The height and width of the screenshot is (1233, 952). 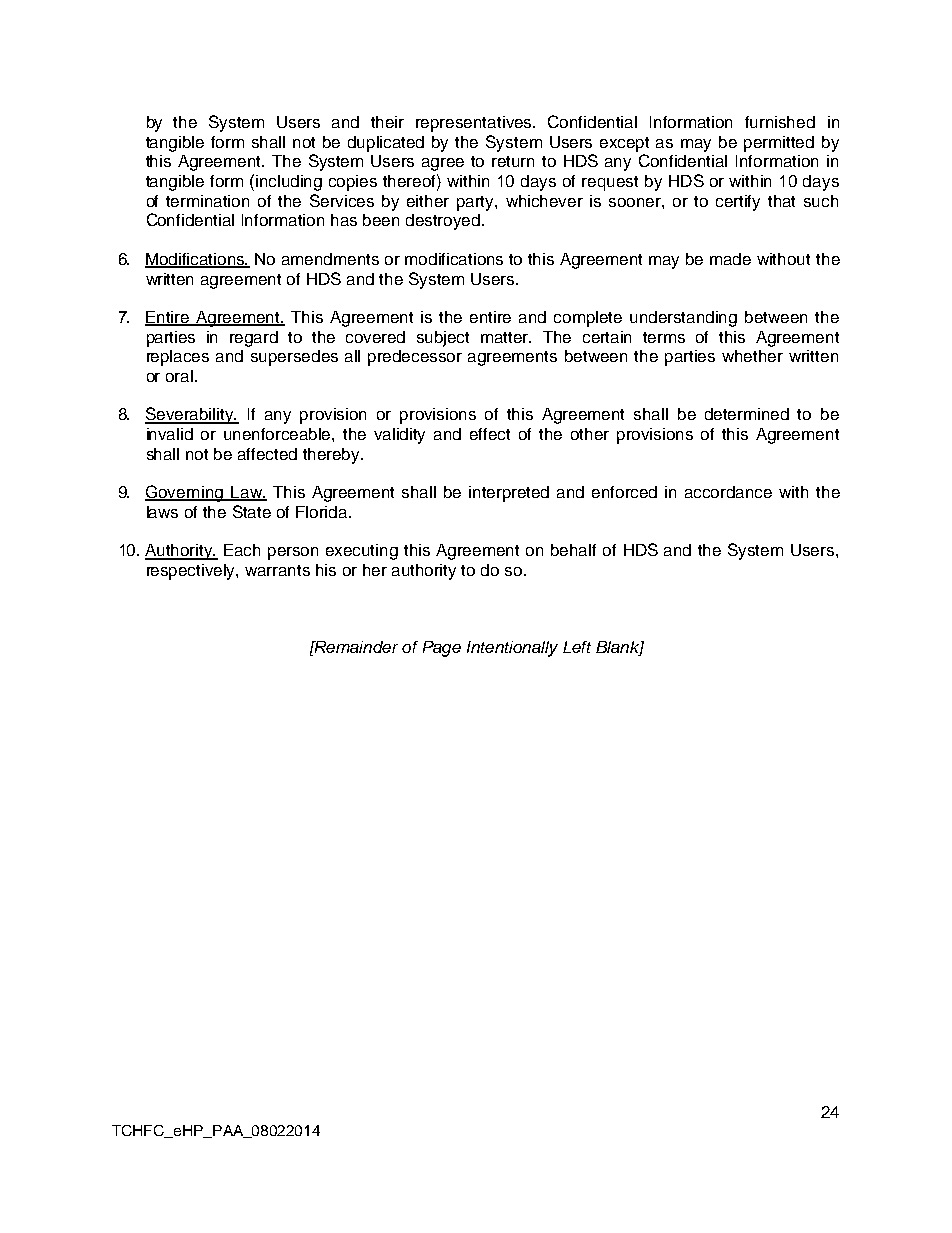 I want to click on made, so click(x=730, y=259).
